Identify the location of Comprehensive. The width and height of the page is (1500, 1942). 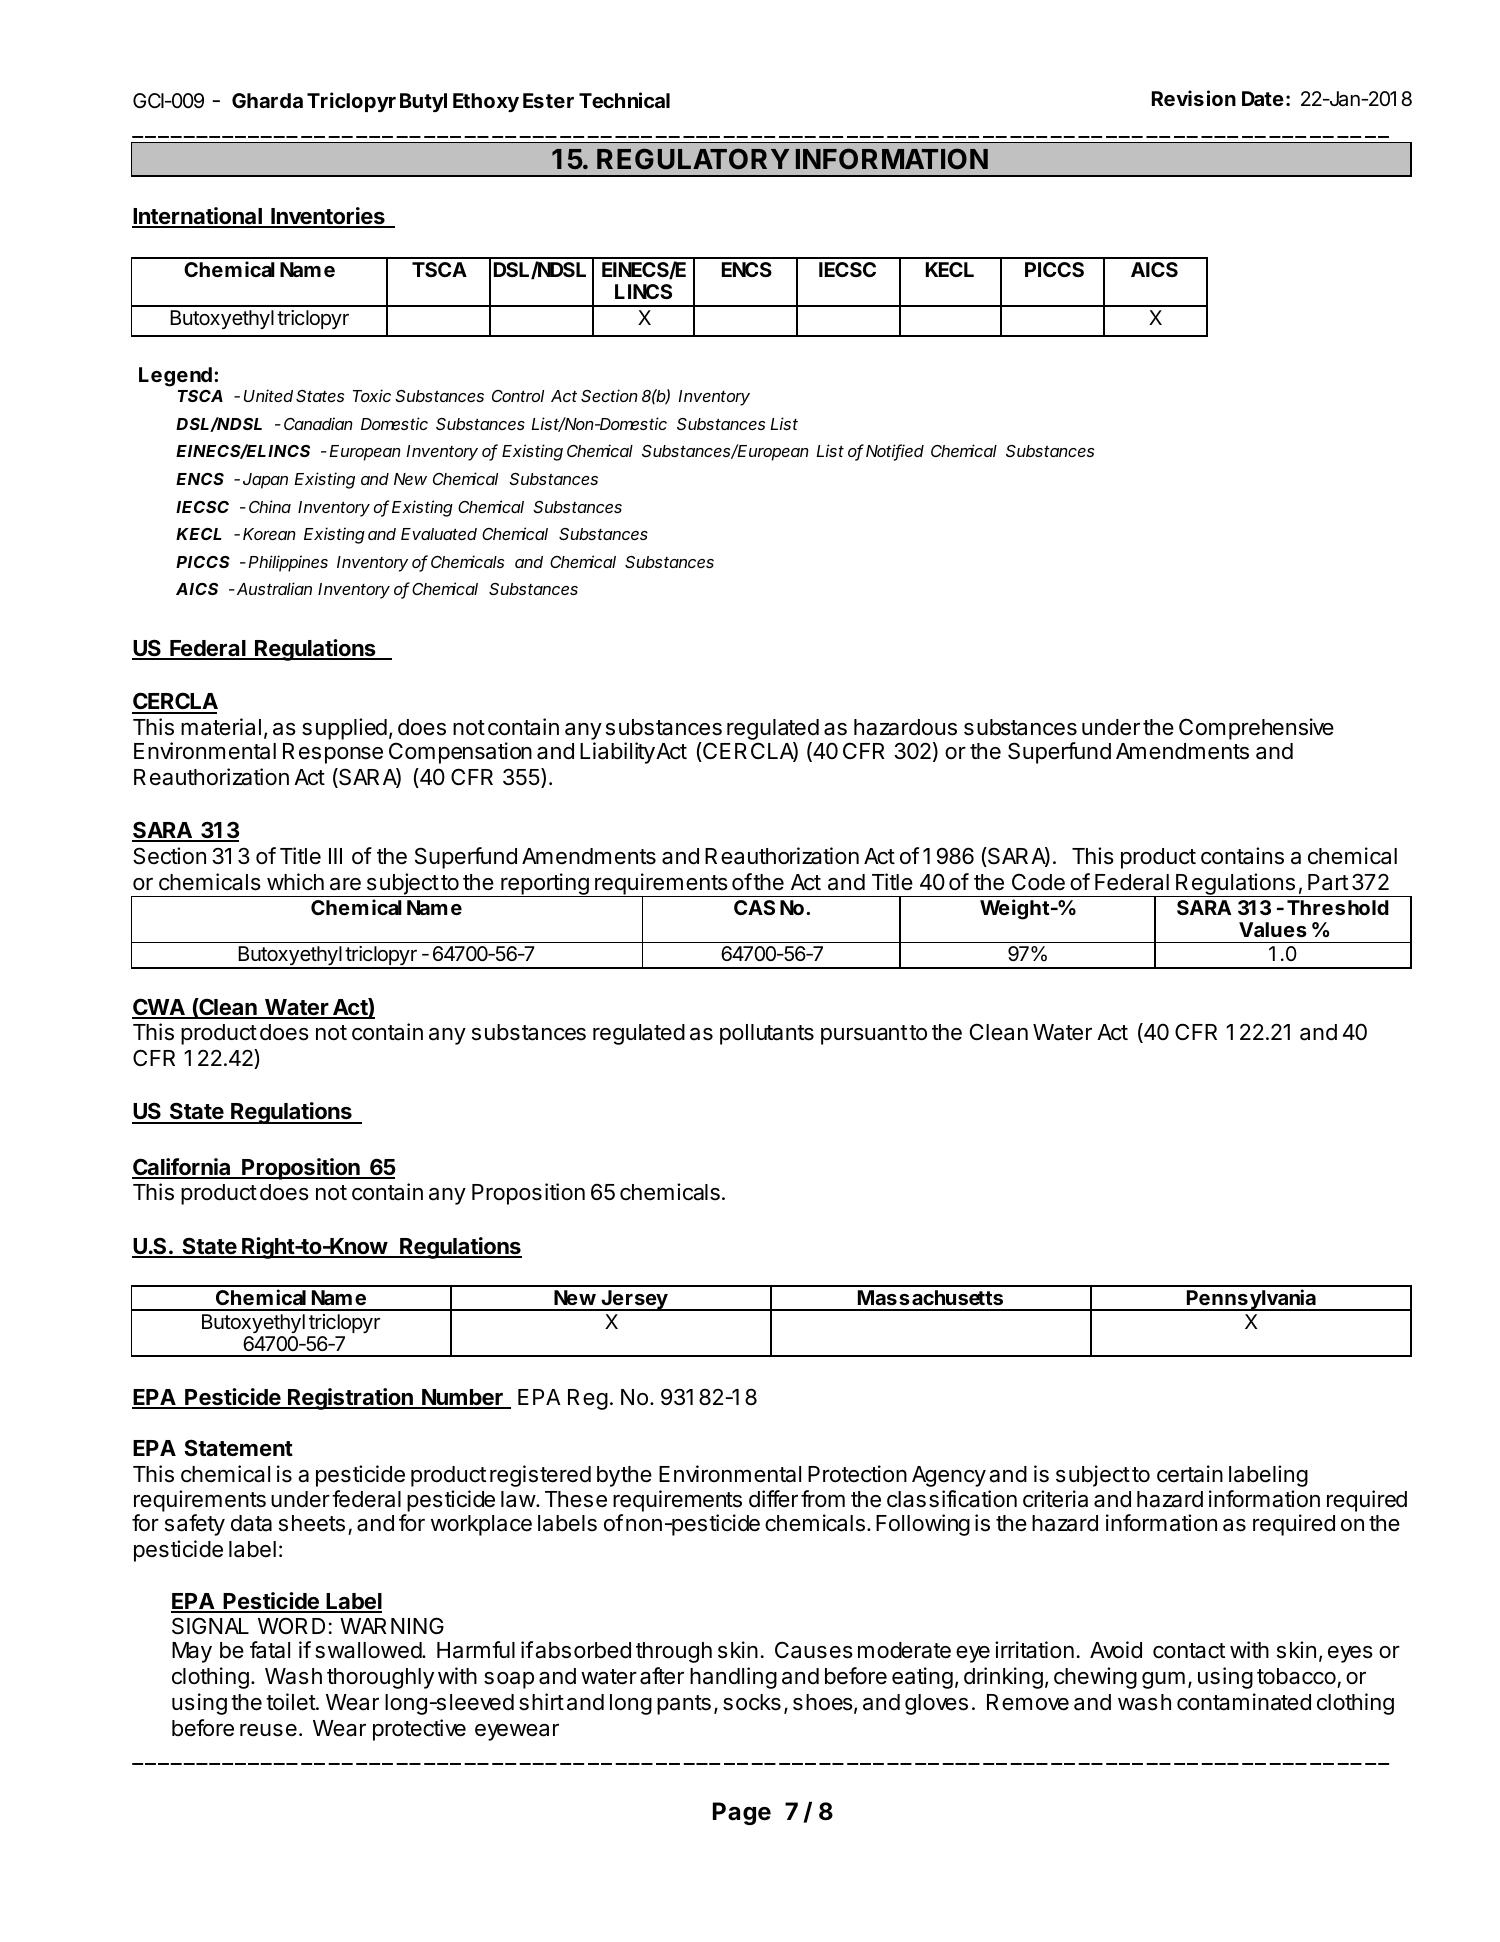
(1256, 729).
